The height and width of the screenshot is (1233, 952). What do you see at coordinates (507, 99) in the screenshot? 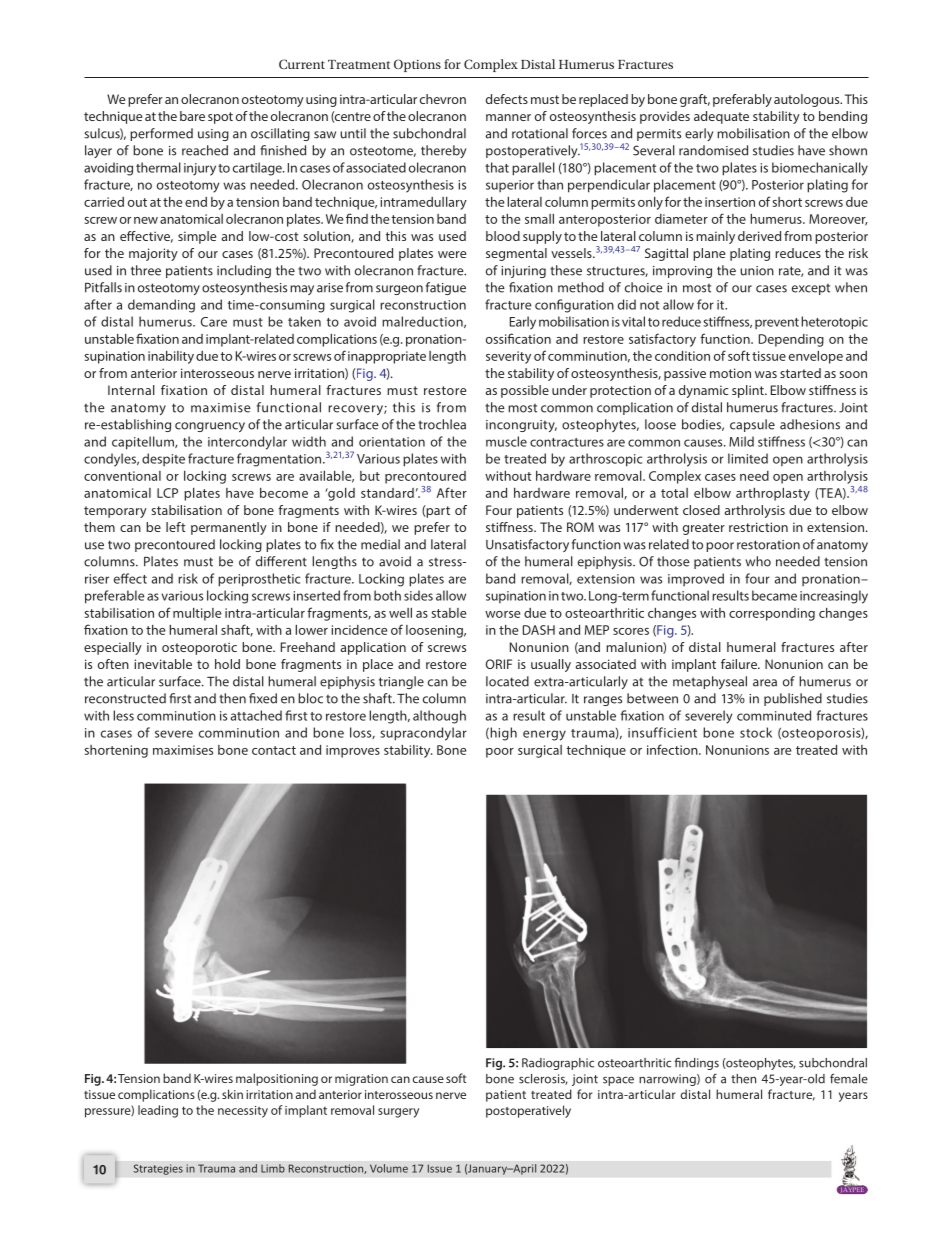
I see `defects` at bounding box center [507, 99].
